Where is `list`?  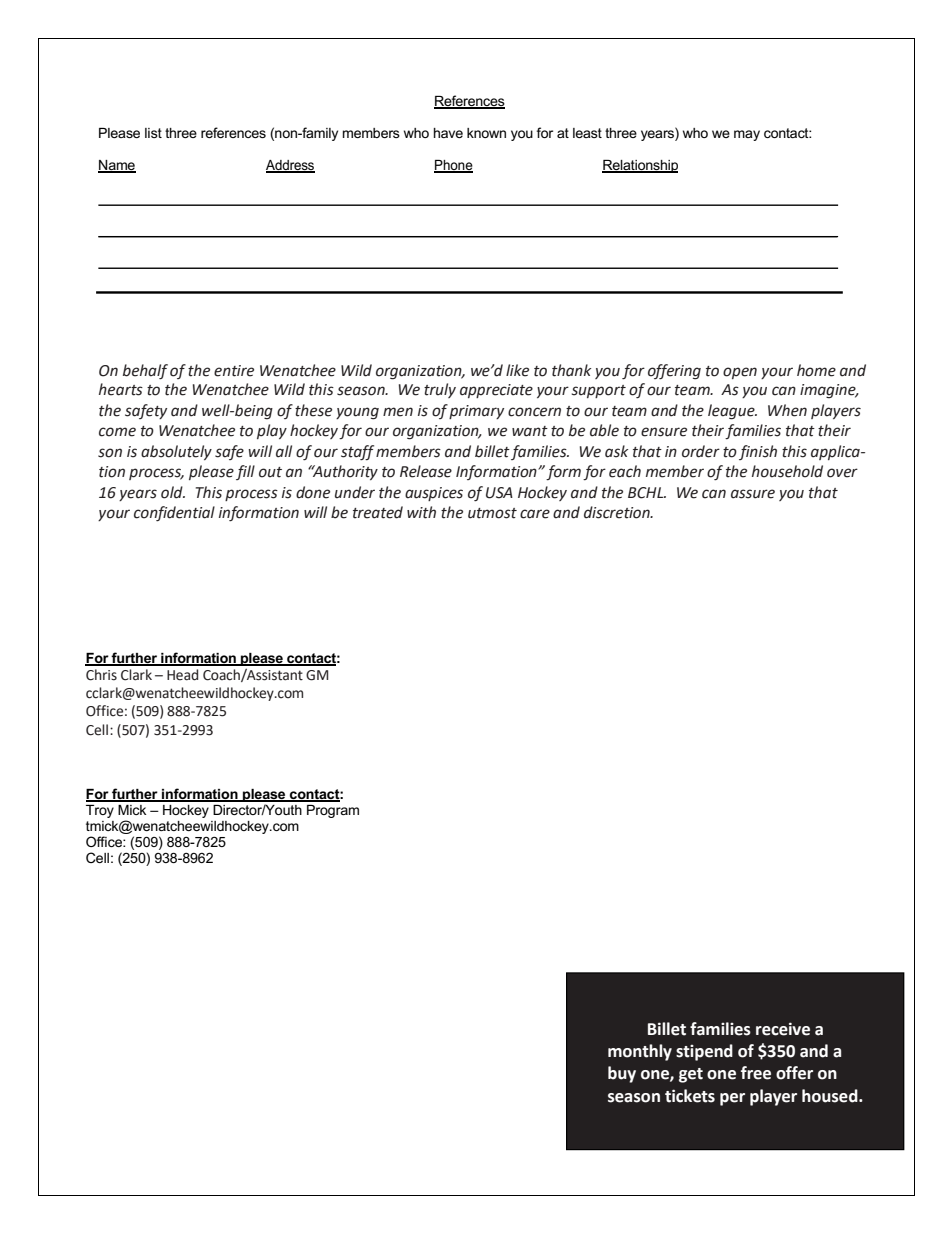 list is located at coordinates (153, 133).
